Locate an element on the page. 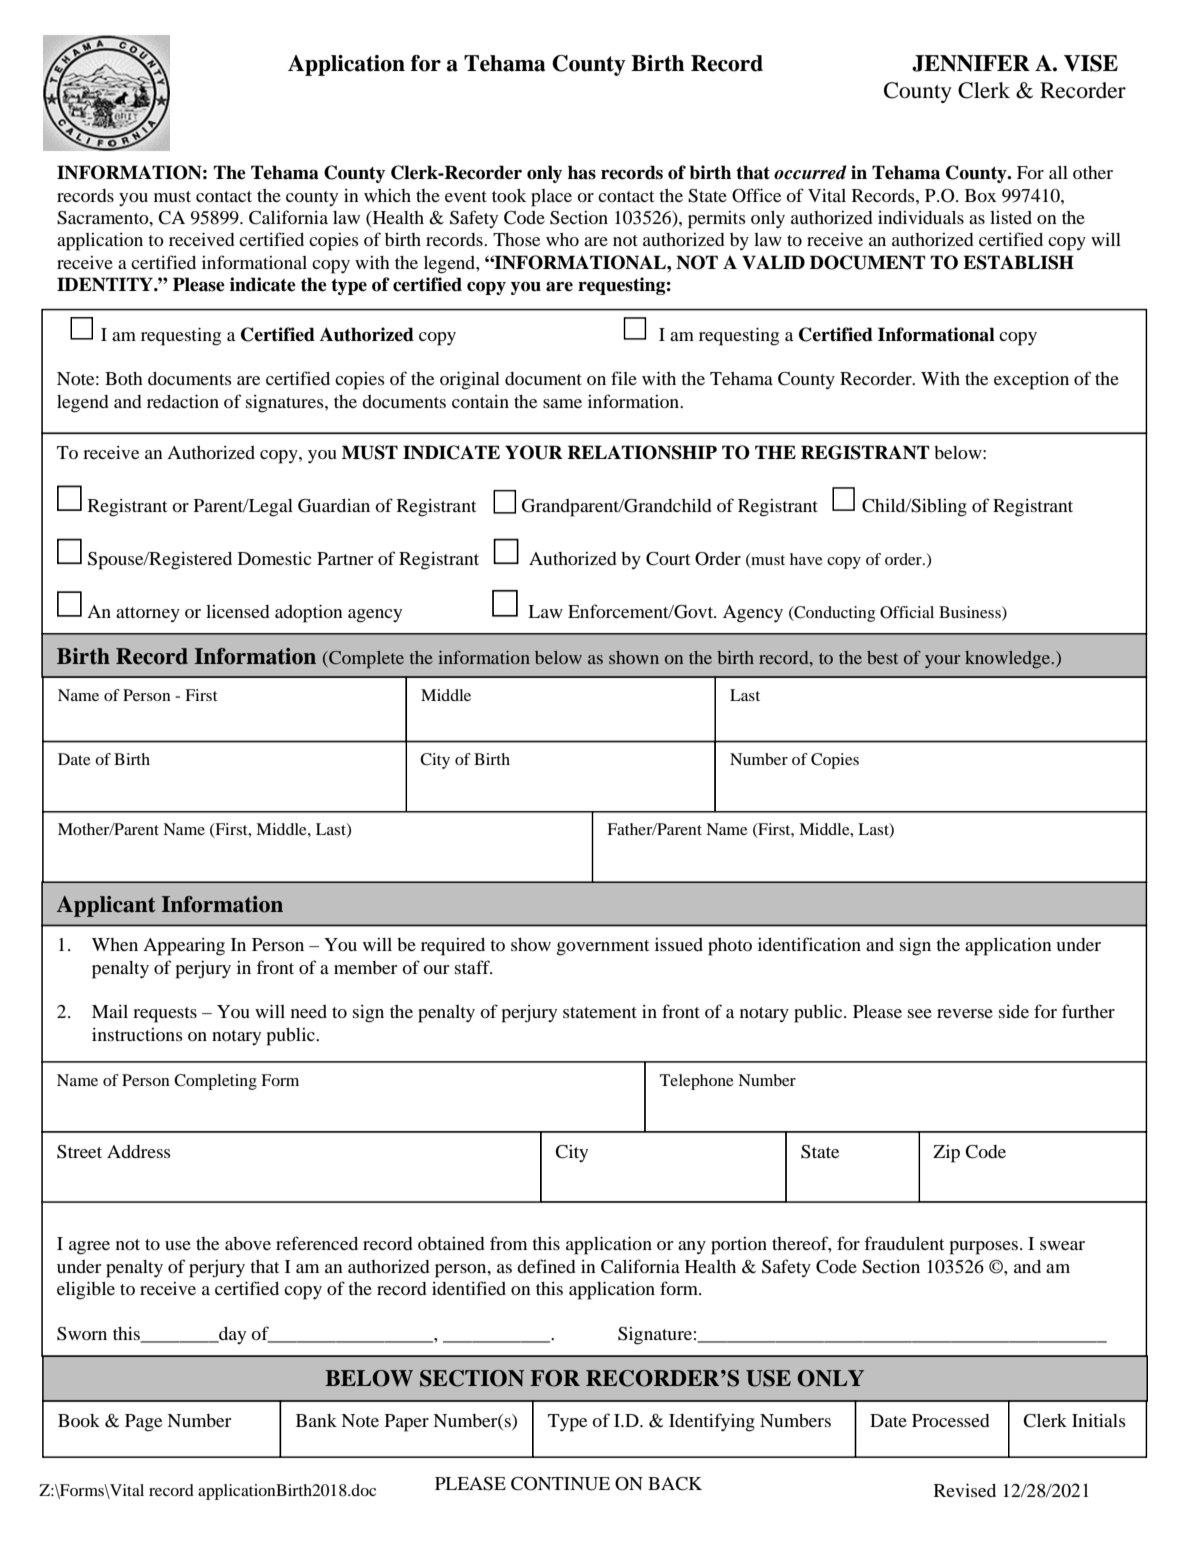 This document has width=1192, height=1542. Zip is located at coordinates (946, 1154).
